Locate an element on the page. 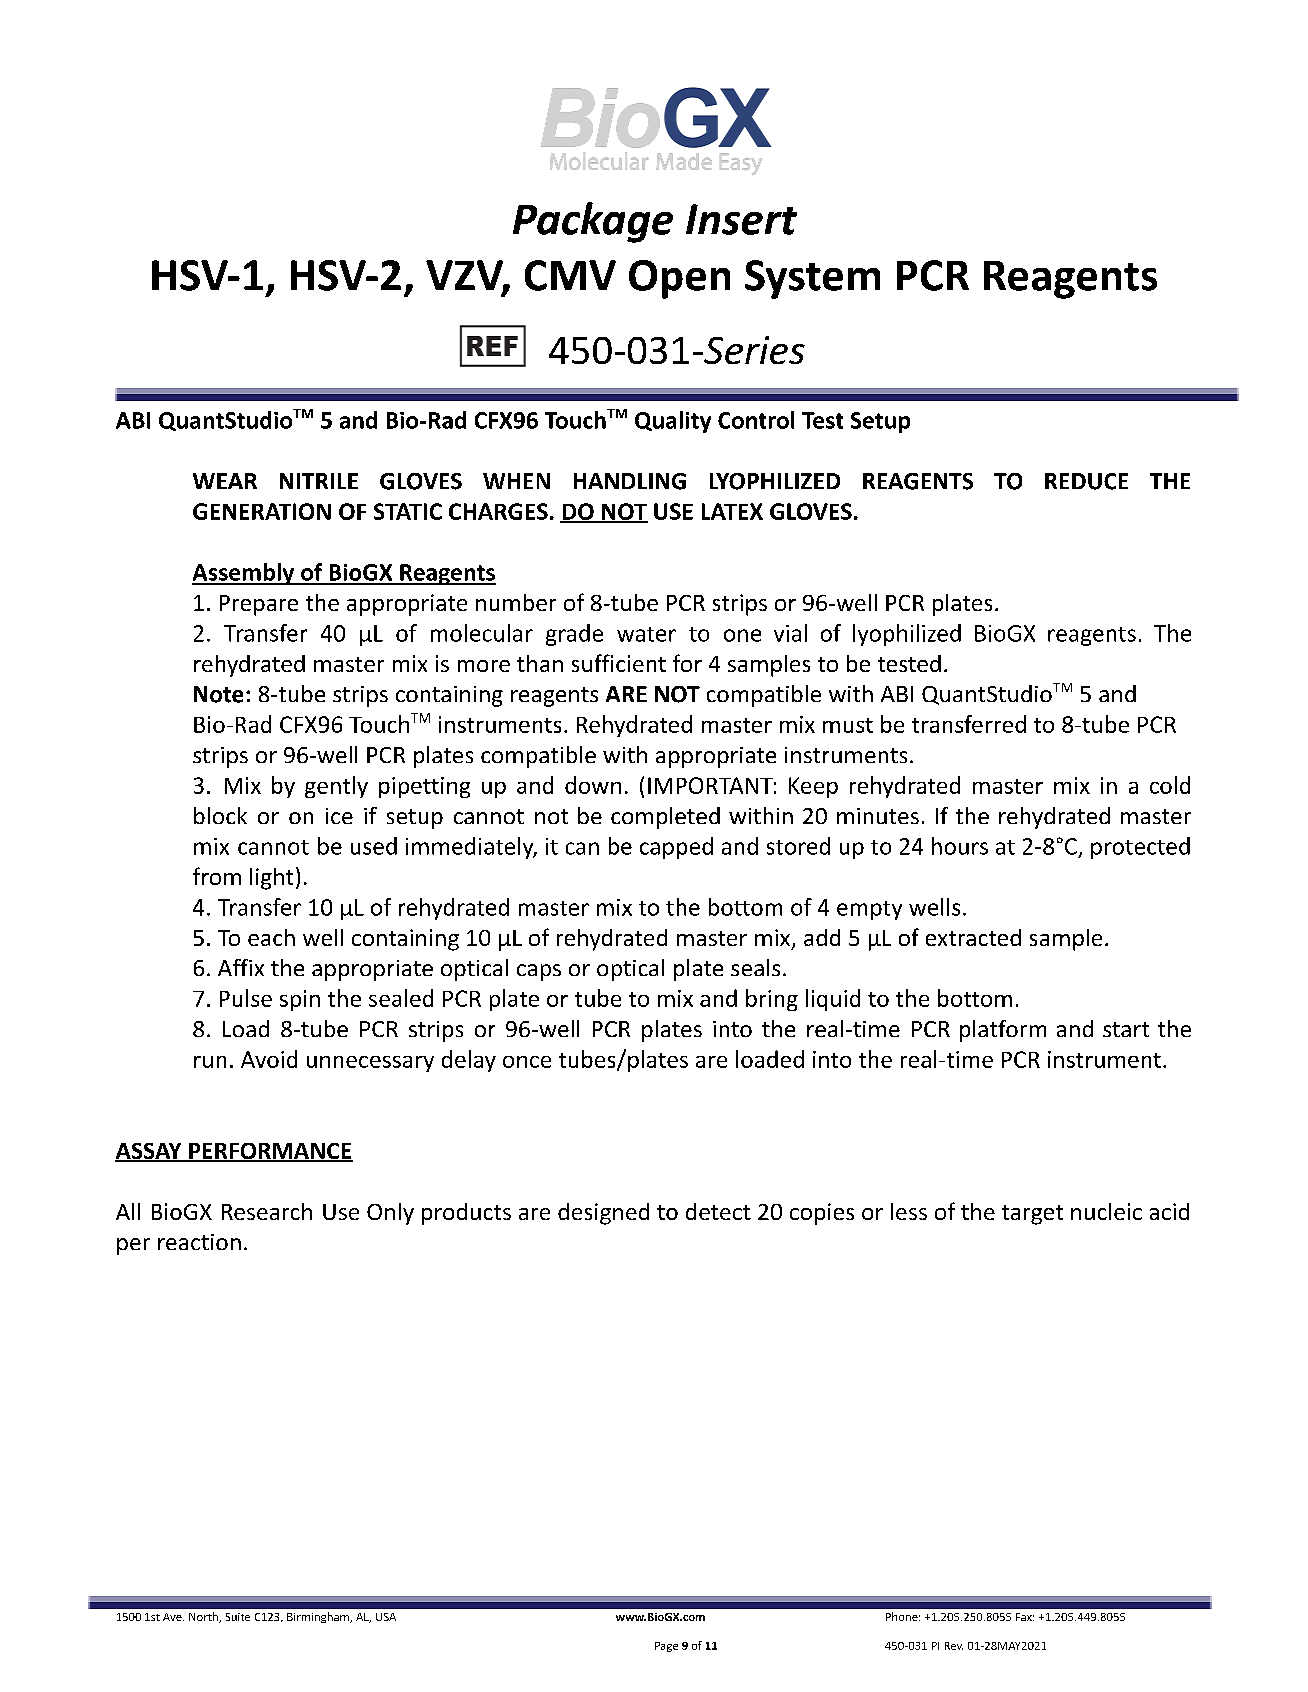 The width and height of the page is (1308, 1692). hours is located at coordinates (960, 846).
